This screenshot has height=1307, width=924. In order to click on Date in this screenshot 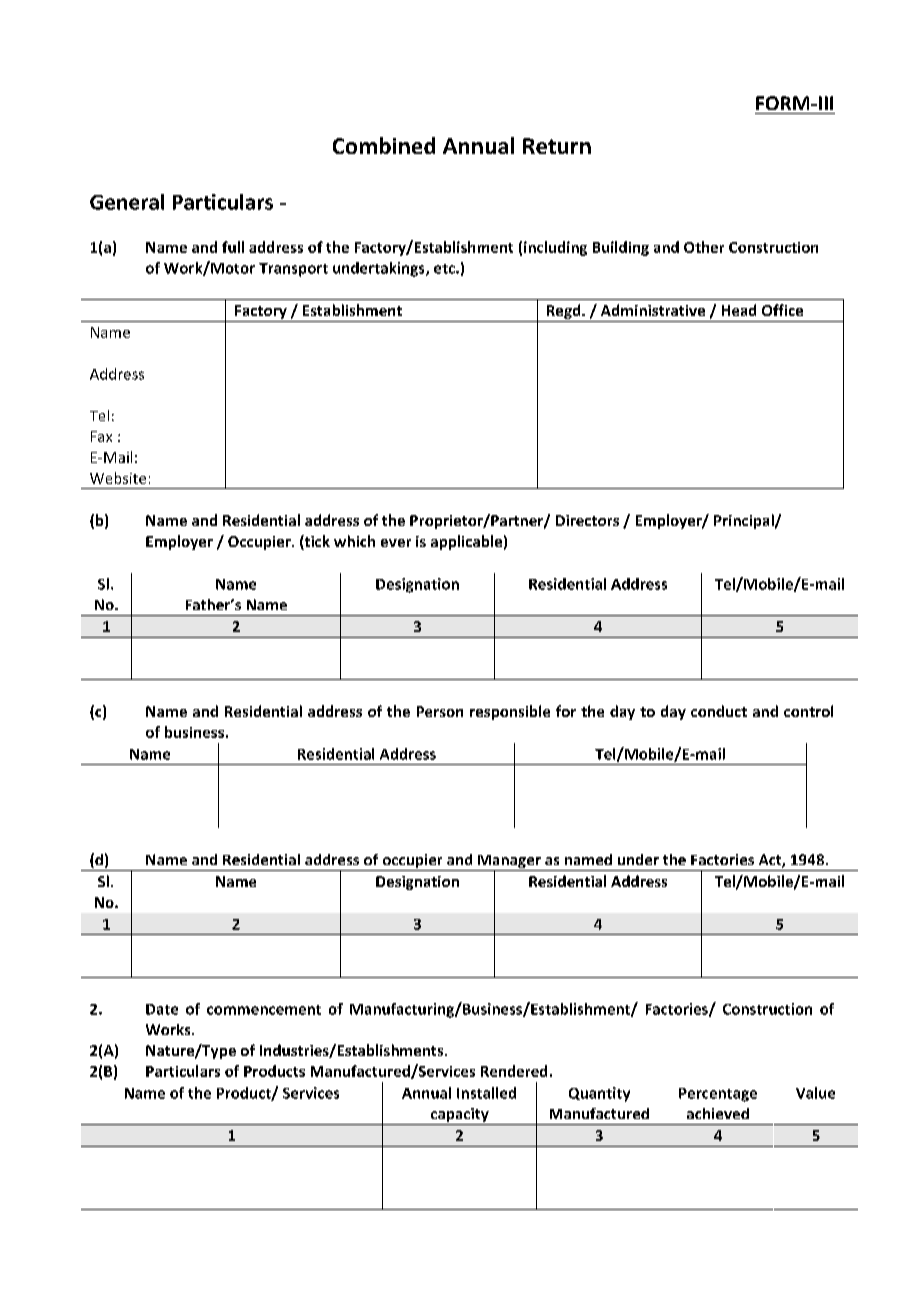, I will do `click(162, 1009)`.
